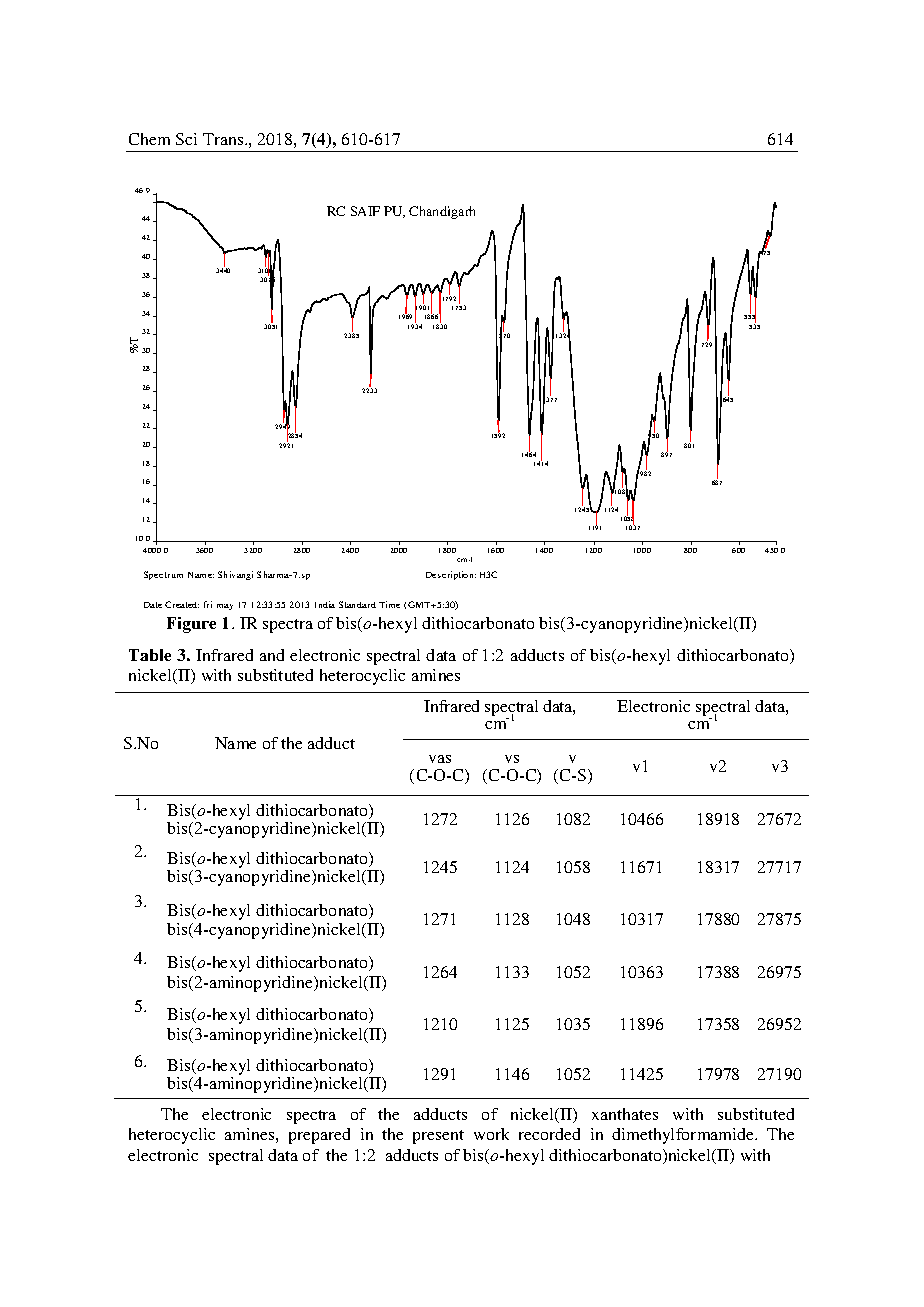  I want to click on SAIF, so click(365, 211).
